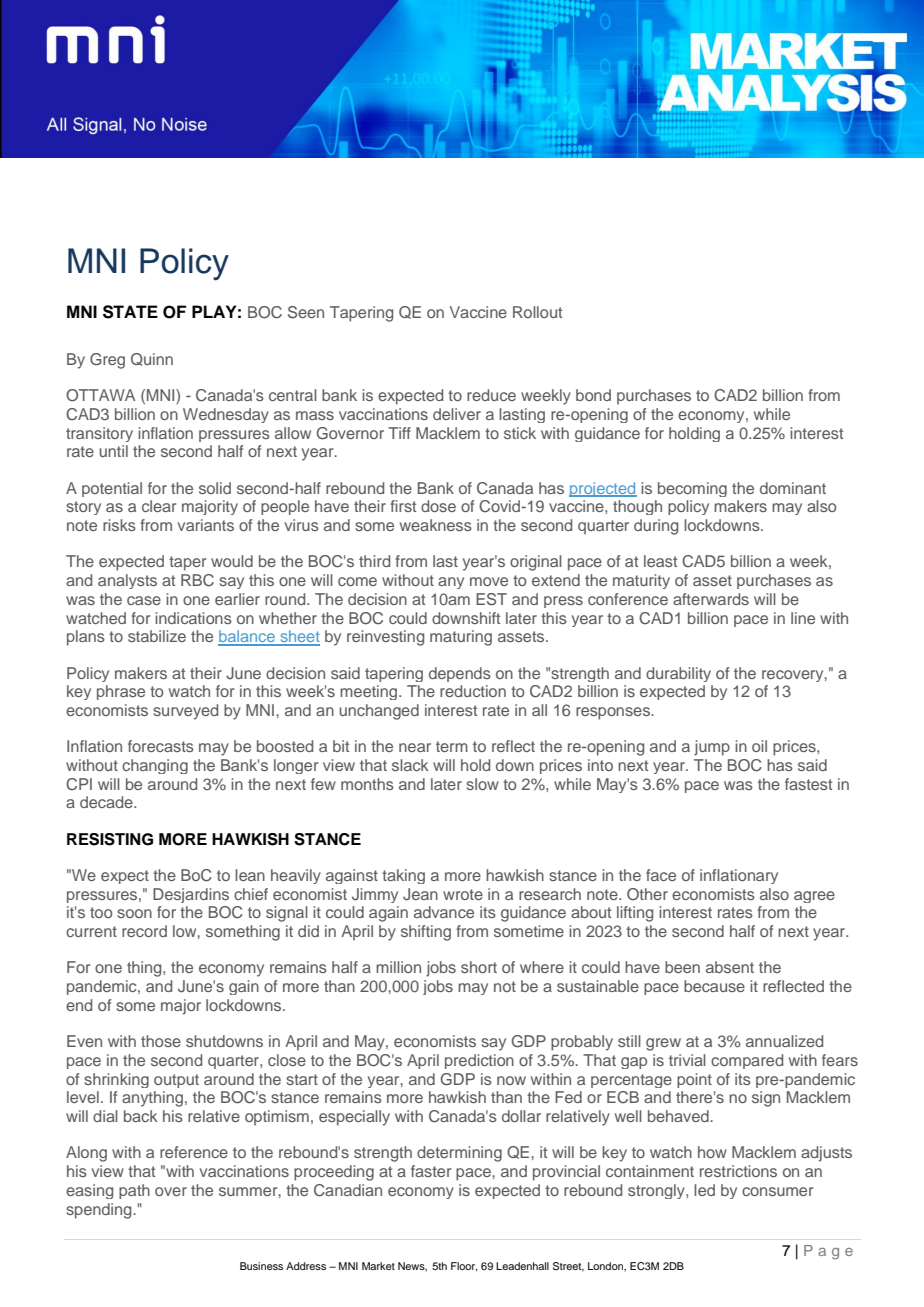 The height and width of the page is (1307, 924). Describe the element at coordinates (777, 1191) in the page. I see `consumer` at that location.
